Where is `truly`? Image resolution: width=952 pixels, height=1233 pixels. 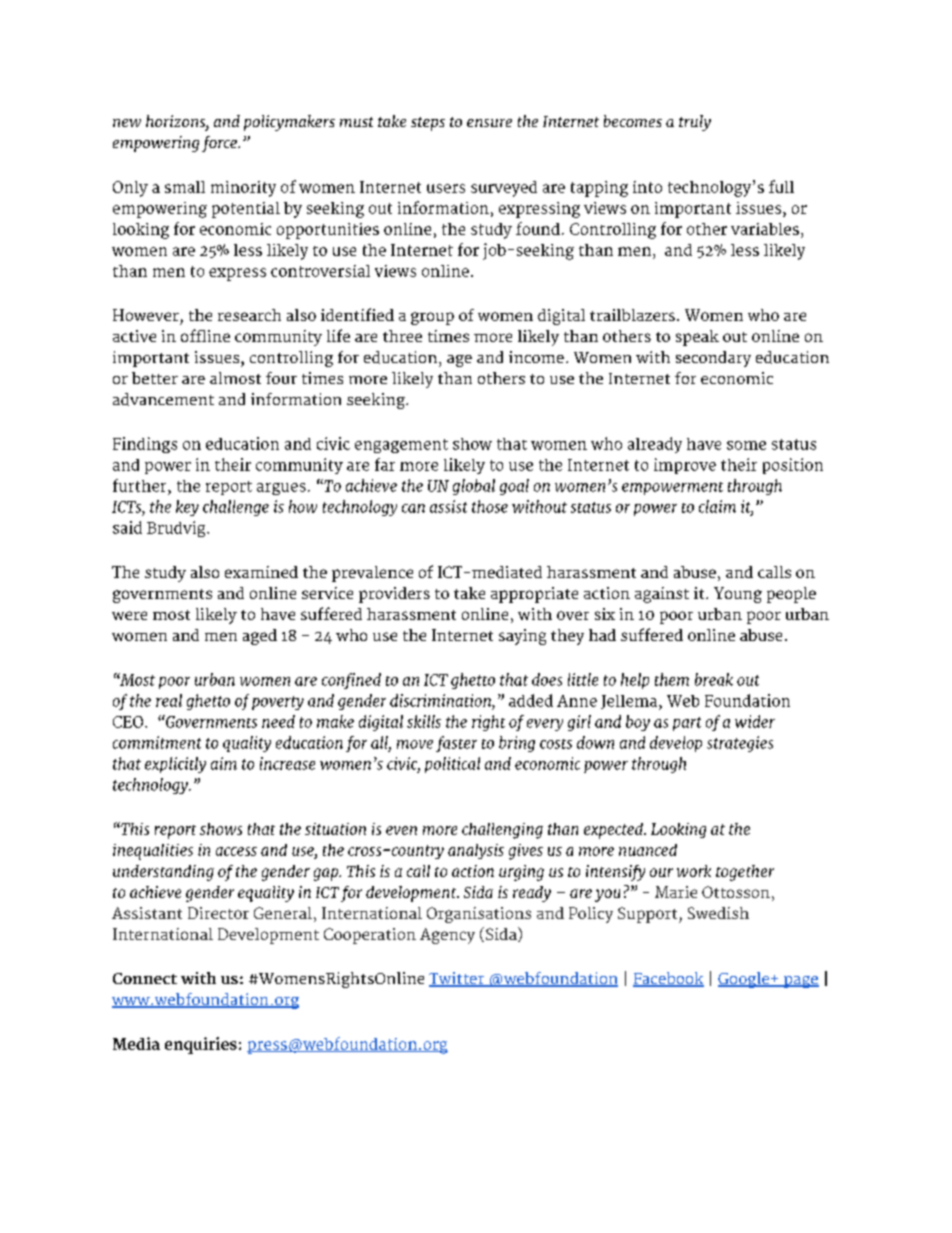 truly is located at coordinates (695, 123).
